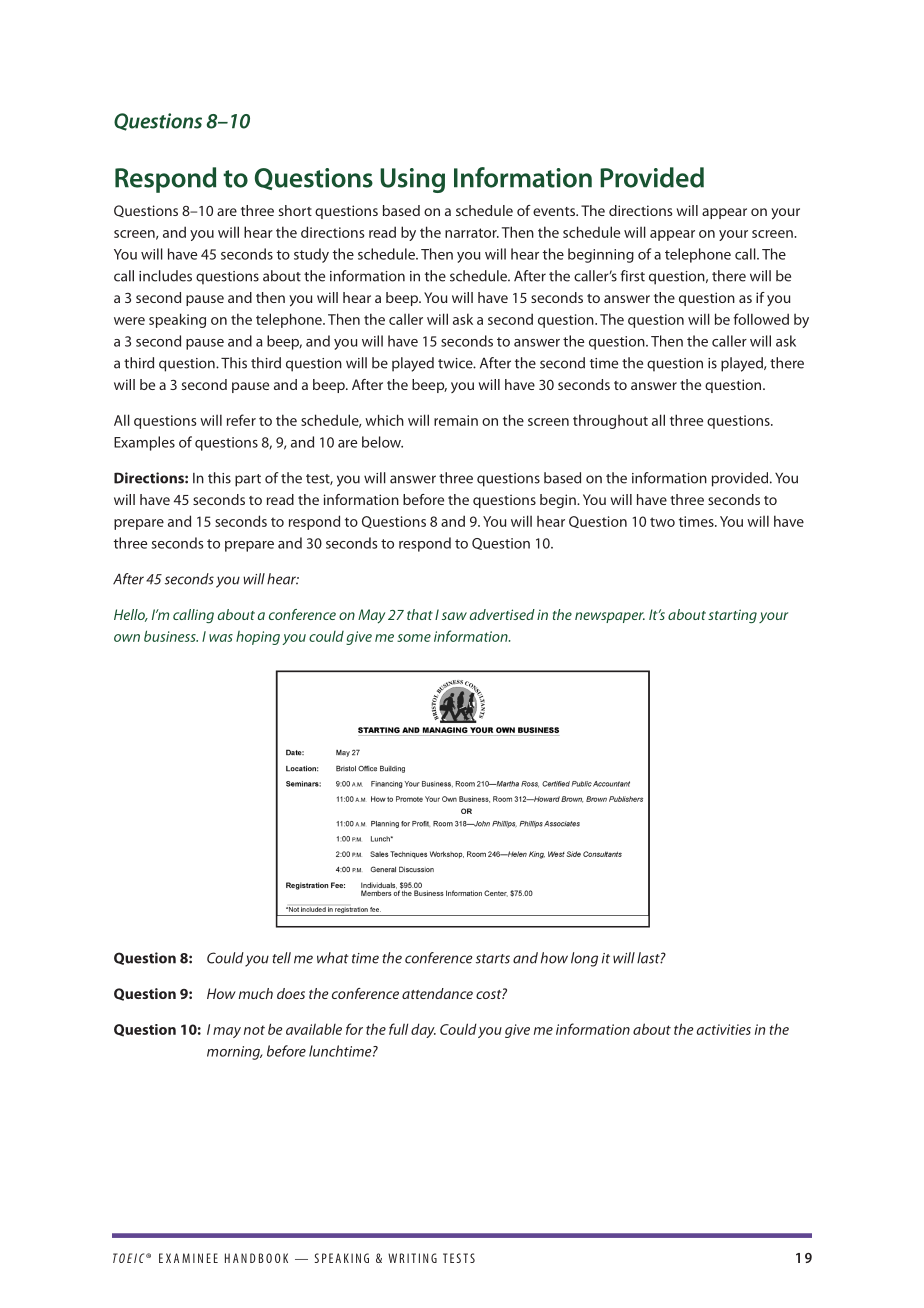 The height and width of the screenshot is (1308, 924). What do you see at coordinates (732, 616) in the screenshot?
I see `starting` at bounding box center [732, 616].
